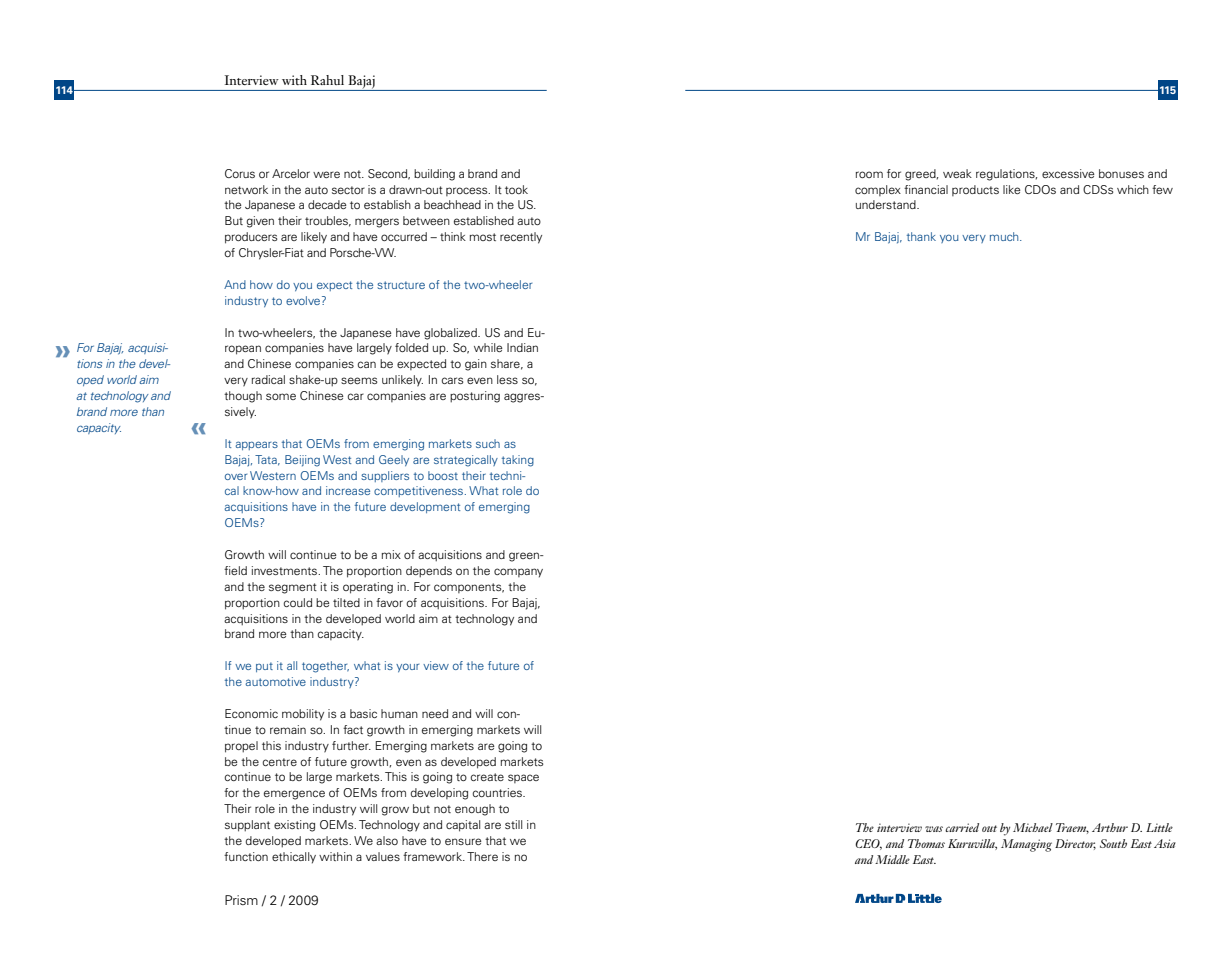 This screenshot has width=1232, height=968. What do you see at coordinates (435, 713) in the screenshot?
I see `need` at bounding box center [435, 713].
